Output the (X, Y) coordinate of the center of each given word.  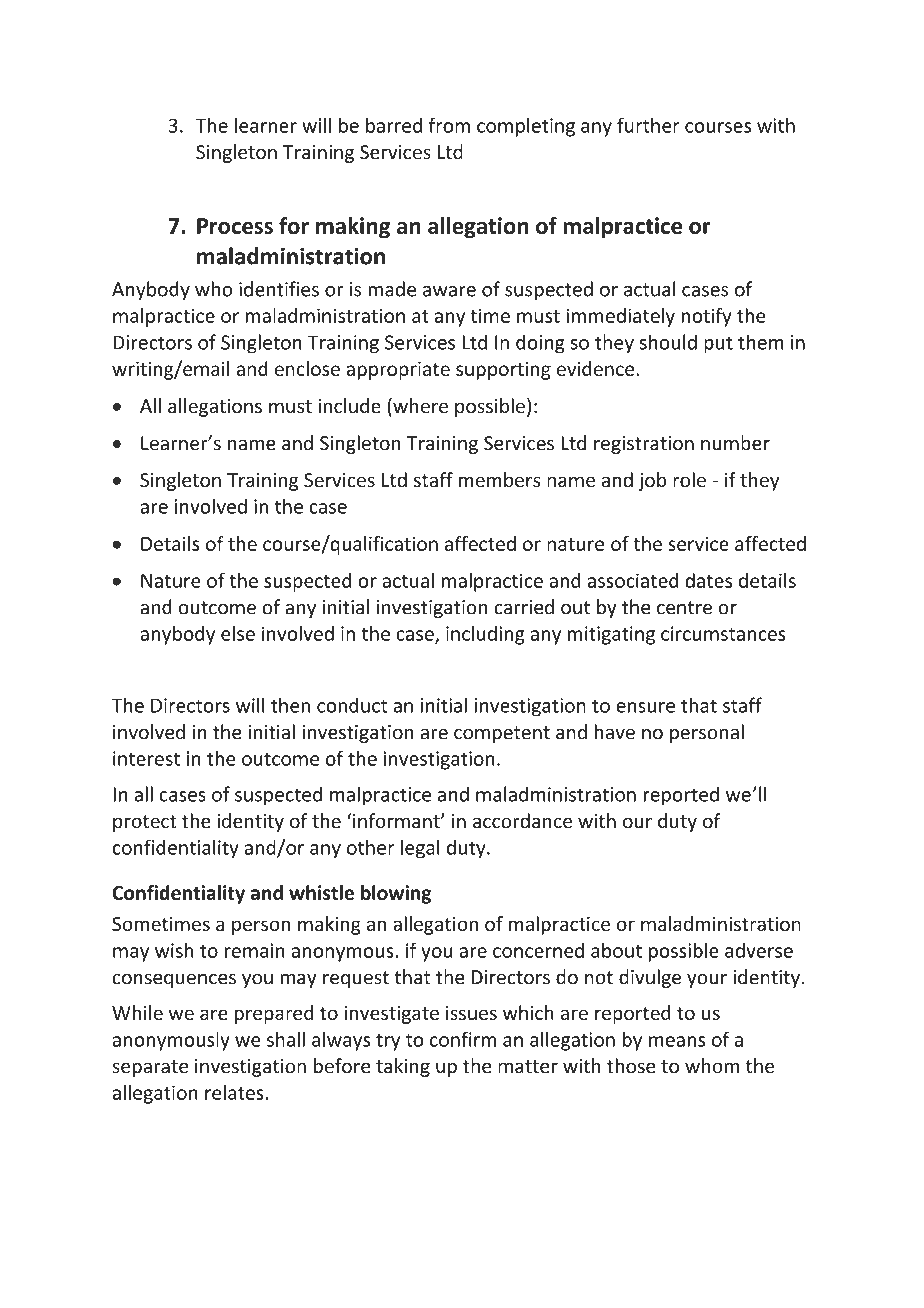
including (485, 635)
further (648, 125)
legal (420, 849)
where (419, 407)
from (449, 125)
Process (235, 226)
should (668, 342)
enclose (307, 368)
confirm (463, 1039)
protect (145, 823)
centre (684, 608)
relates (235, 1092)
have (615, 732)
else (238, 633)
